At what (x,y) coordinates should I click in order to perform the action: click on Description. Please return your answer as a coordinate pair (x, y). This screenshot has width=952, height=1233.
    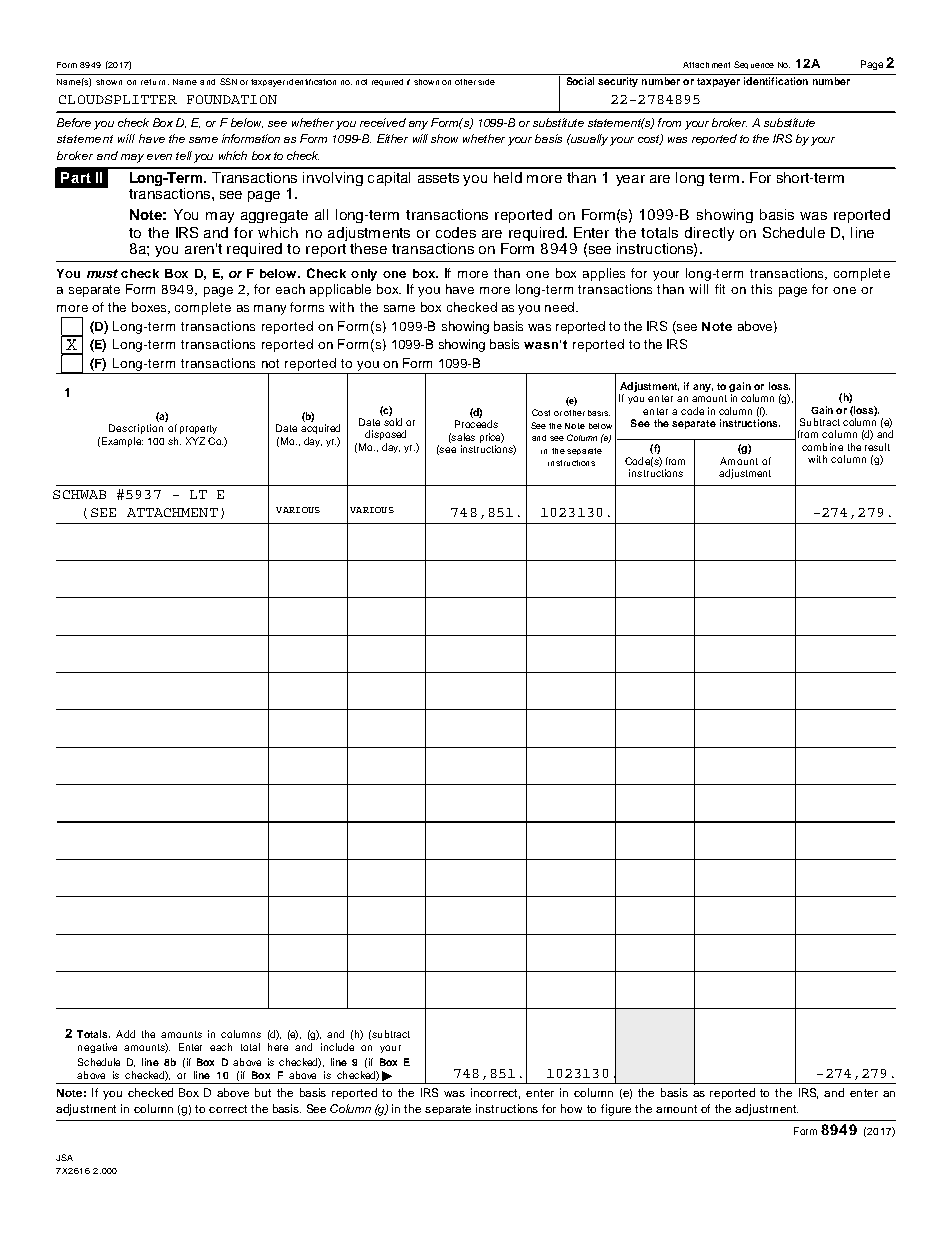
    Looking at the image, I should click on (136, 429).
